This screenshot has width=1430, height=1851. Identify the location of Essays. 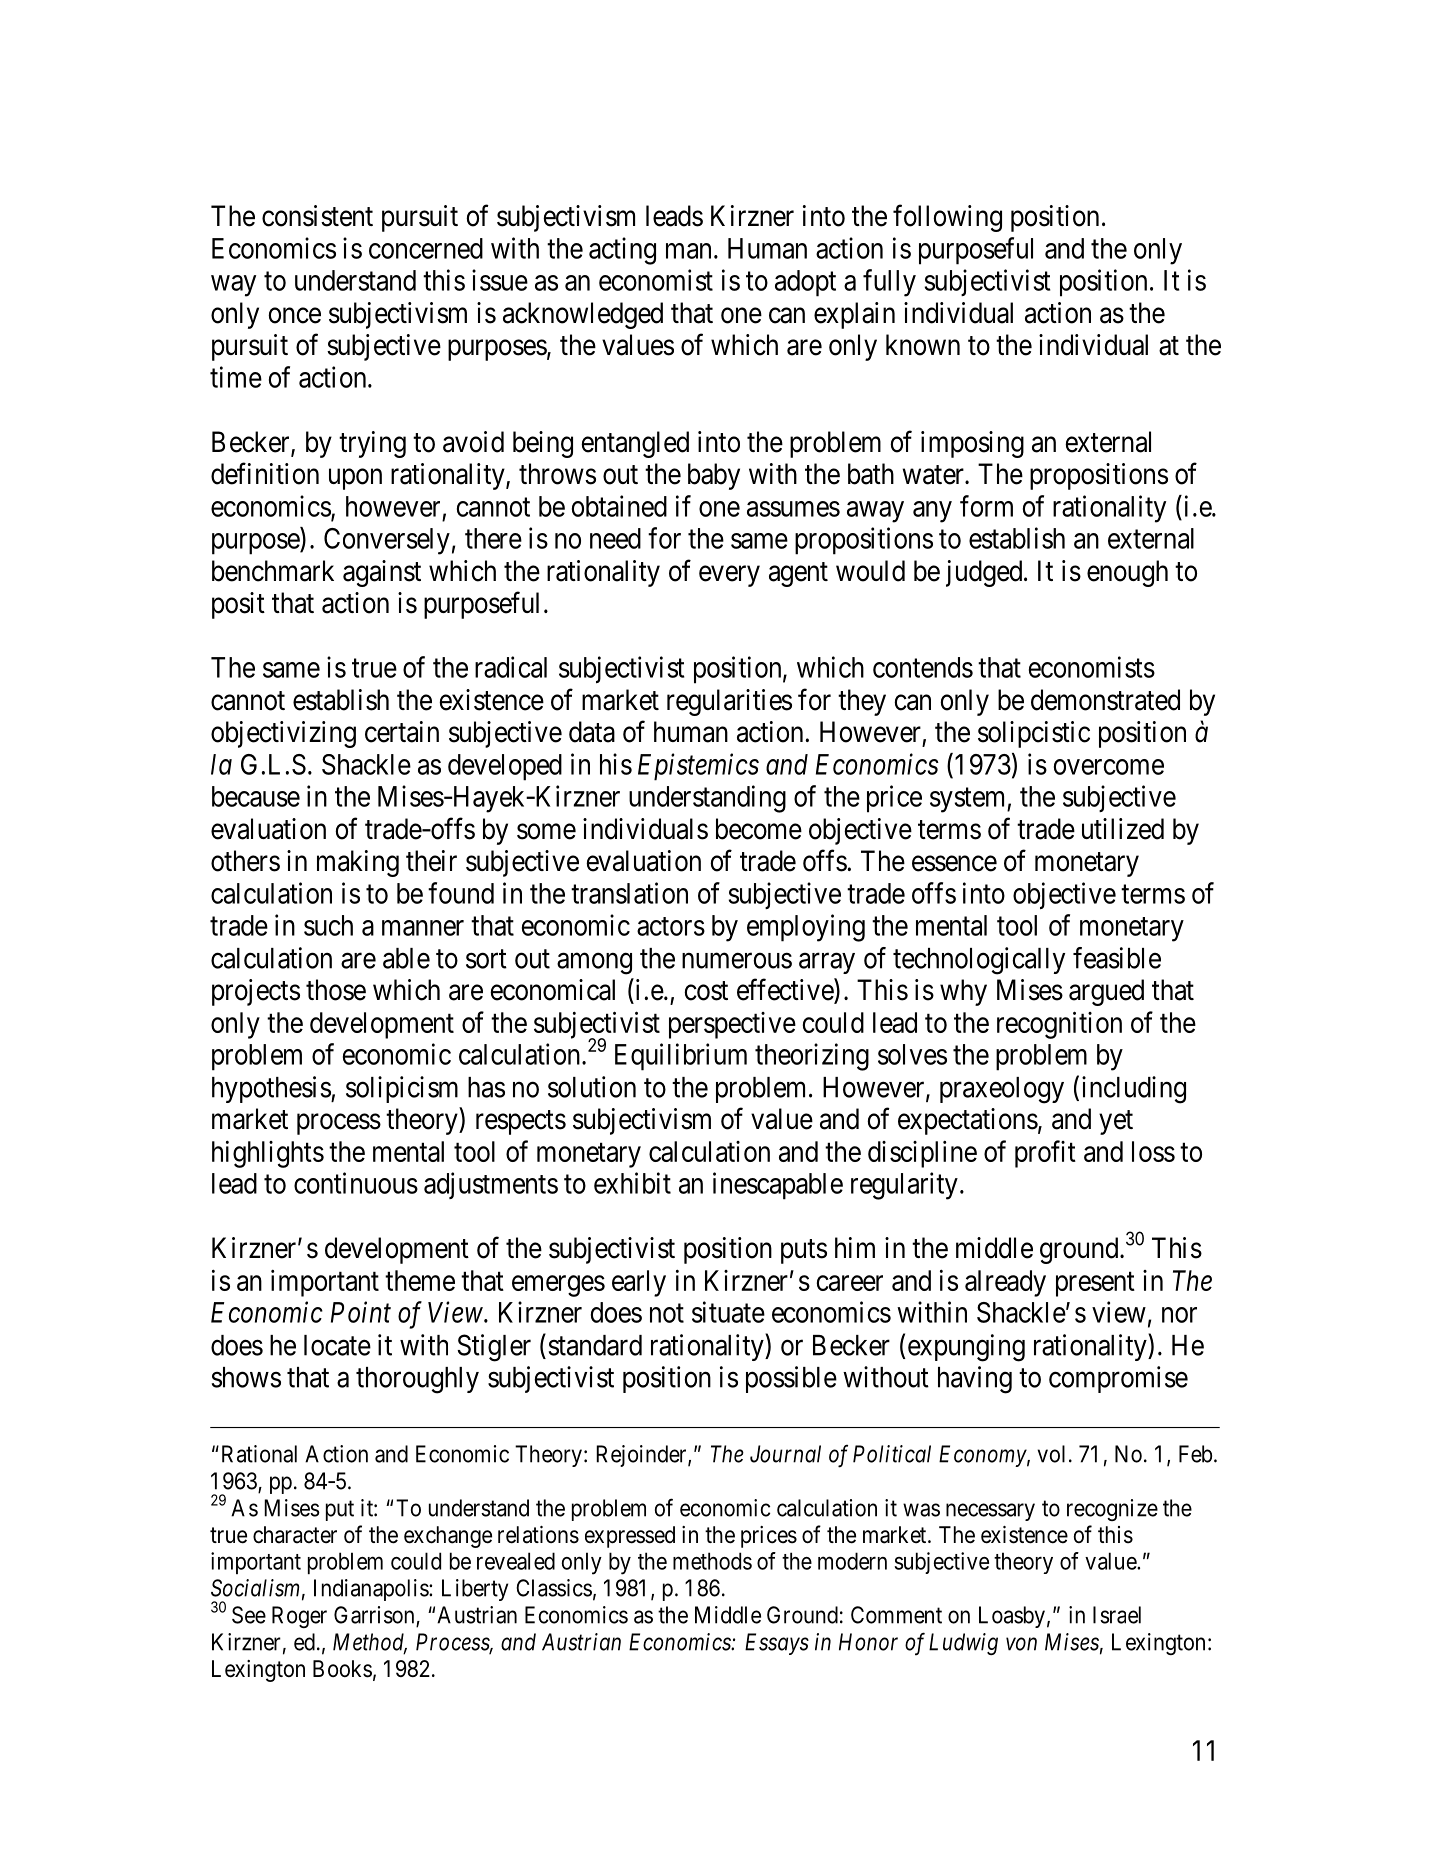
(777, 1644).
